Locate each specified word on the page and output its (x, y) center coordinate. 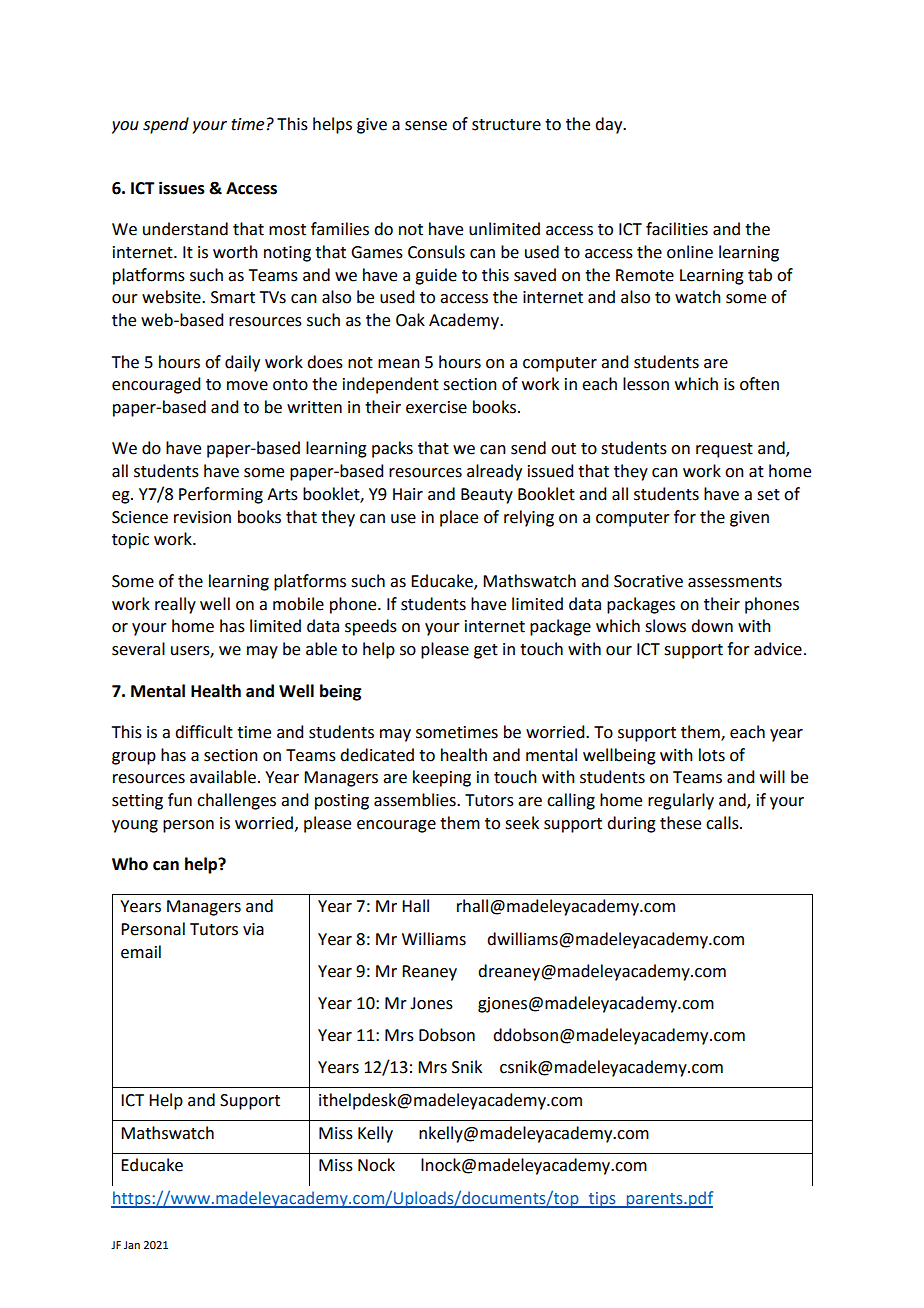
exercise (436, 407)
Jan (132, 1245)
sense (426, 126)
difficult (204, 732)
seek (522, 823)
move (247, 386)
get (486, 651)
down (712, 626)
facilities (677, 229)
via (253, 929)
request (724, 450)
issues (182, 188)
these (680, 823)
